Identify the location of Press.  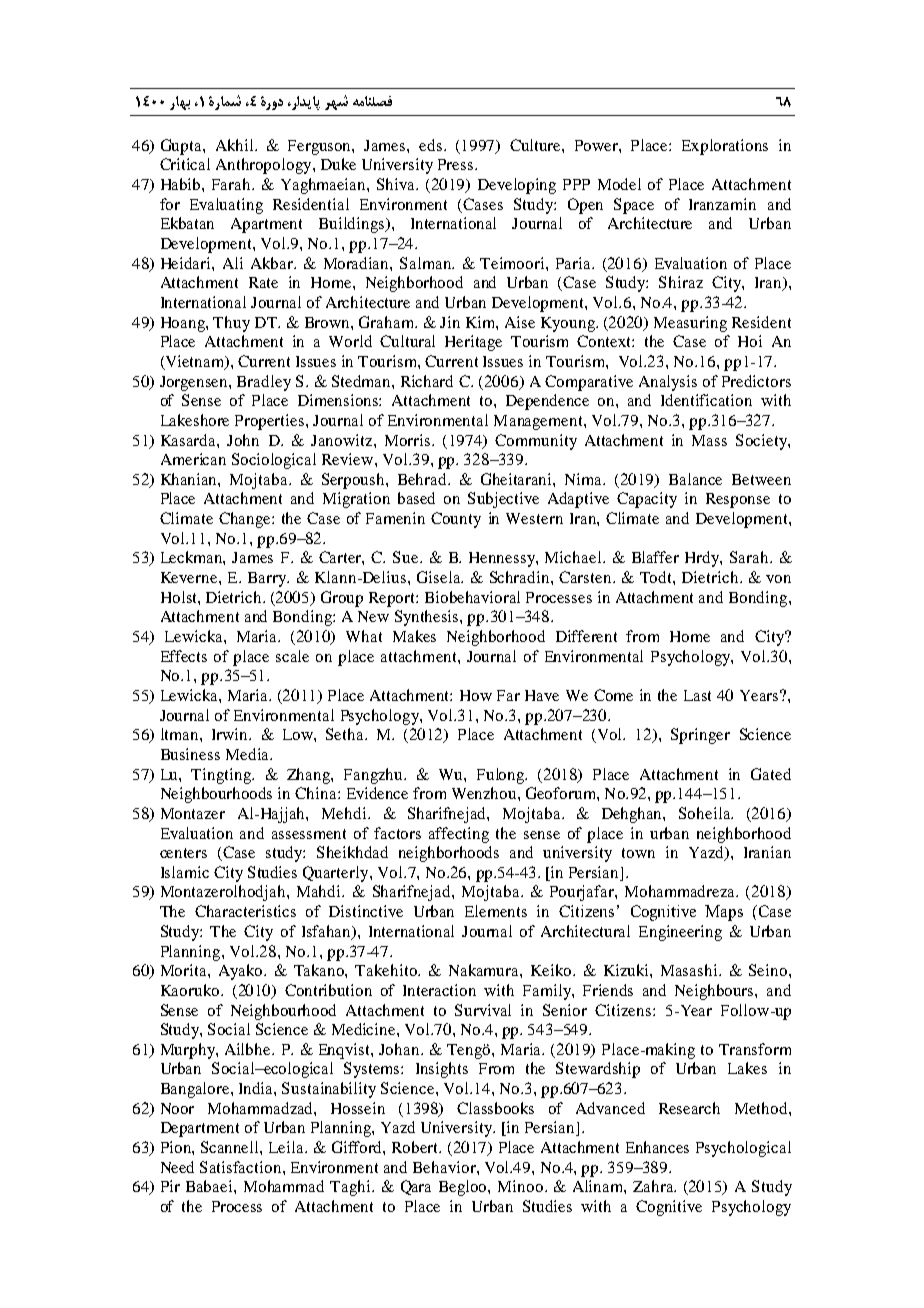
(457, 164).
